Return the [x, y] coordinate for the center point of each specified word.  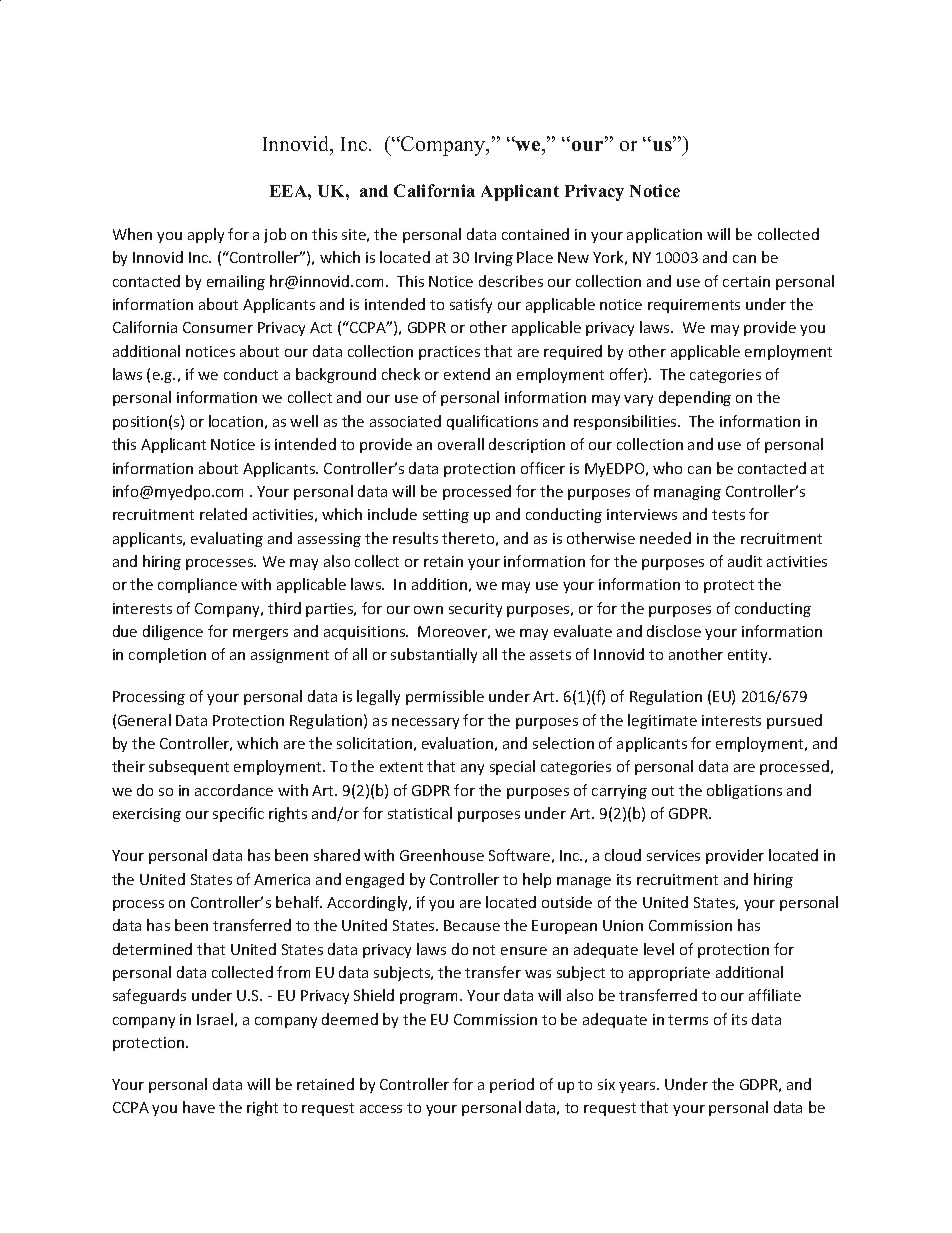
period [512, 1085]
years [638, 1087]
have [199, 1107]
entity [749, 656]
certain [746, 281]
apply [206, 235]
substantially [434, 655]
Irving [494, 259]
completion [167, 655]
